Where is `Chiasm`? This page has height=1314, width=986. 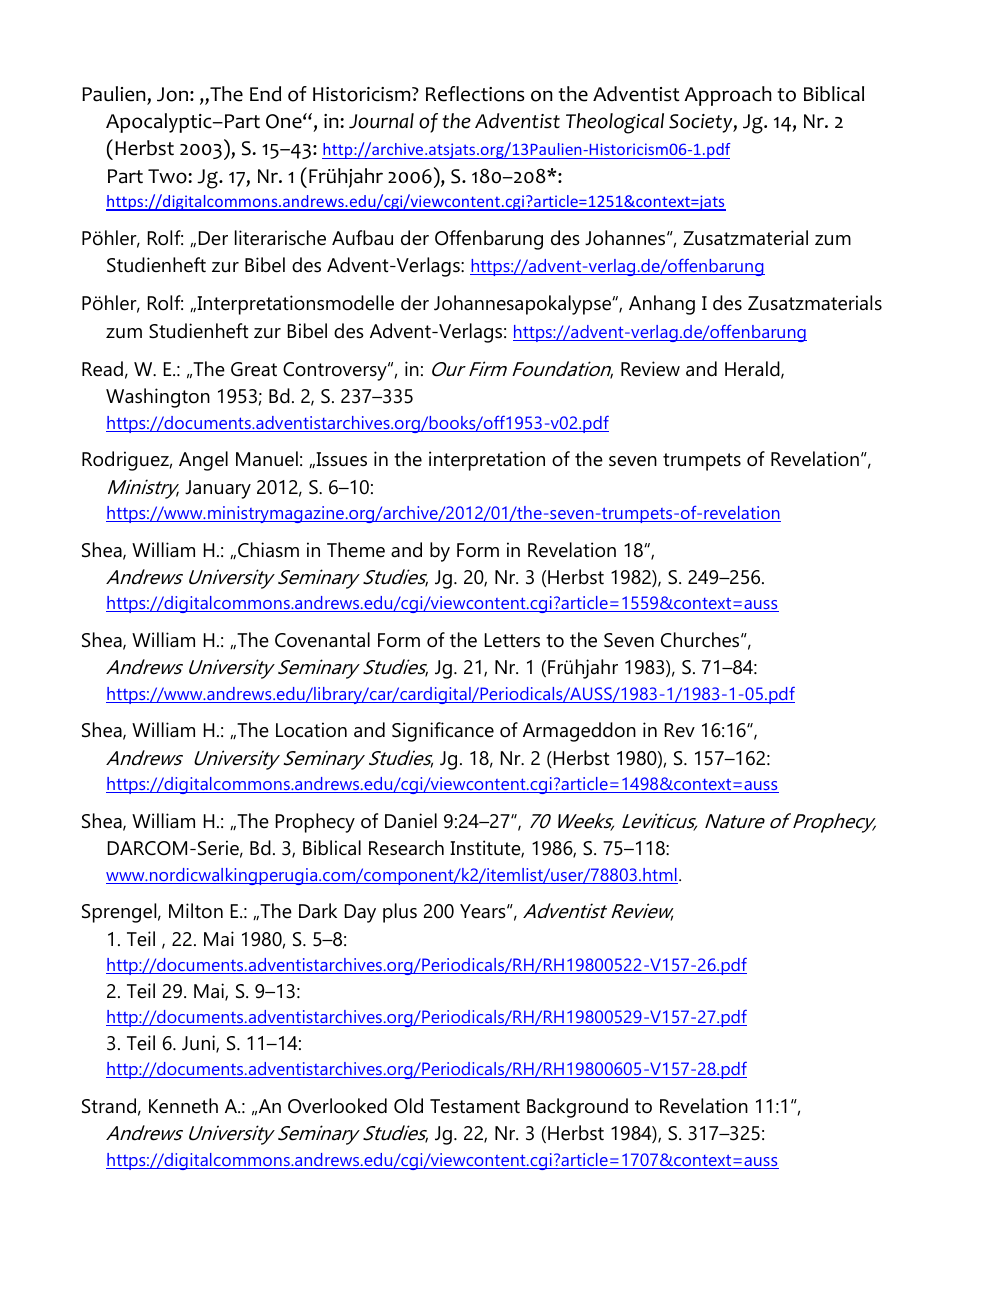 Chiasm is located at coordinates (268, 550).
